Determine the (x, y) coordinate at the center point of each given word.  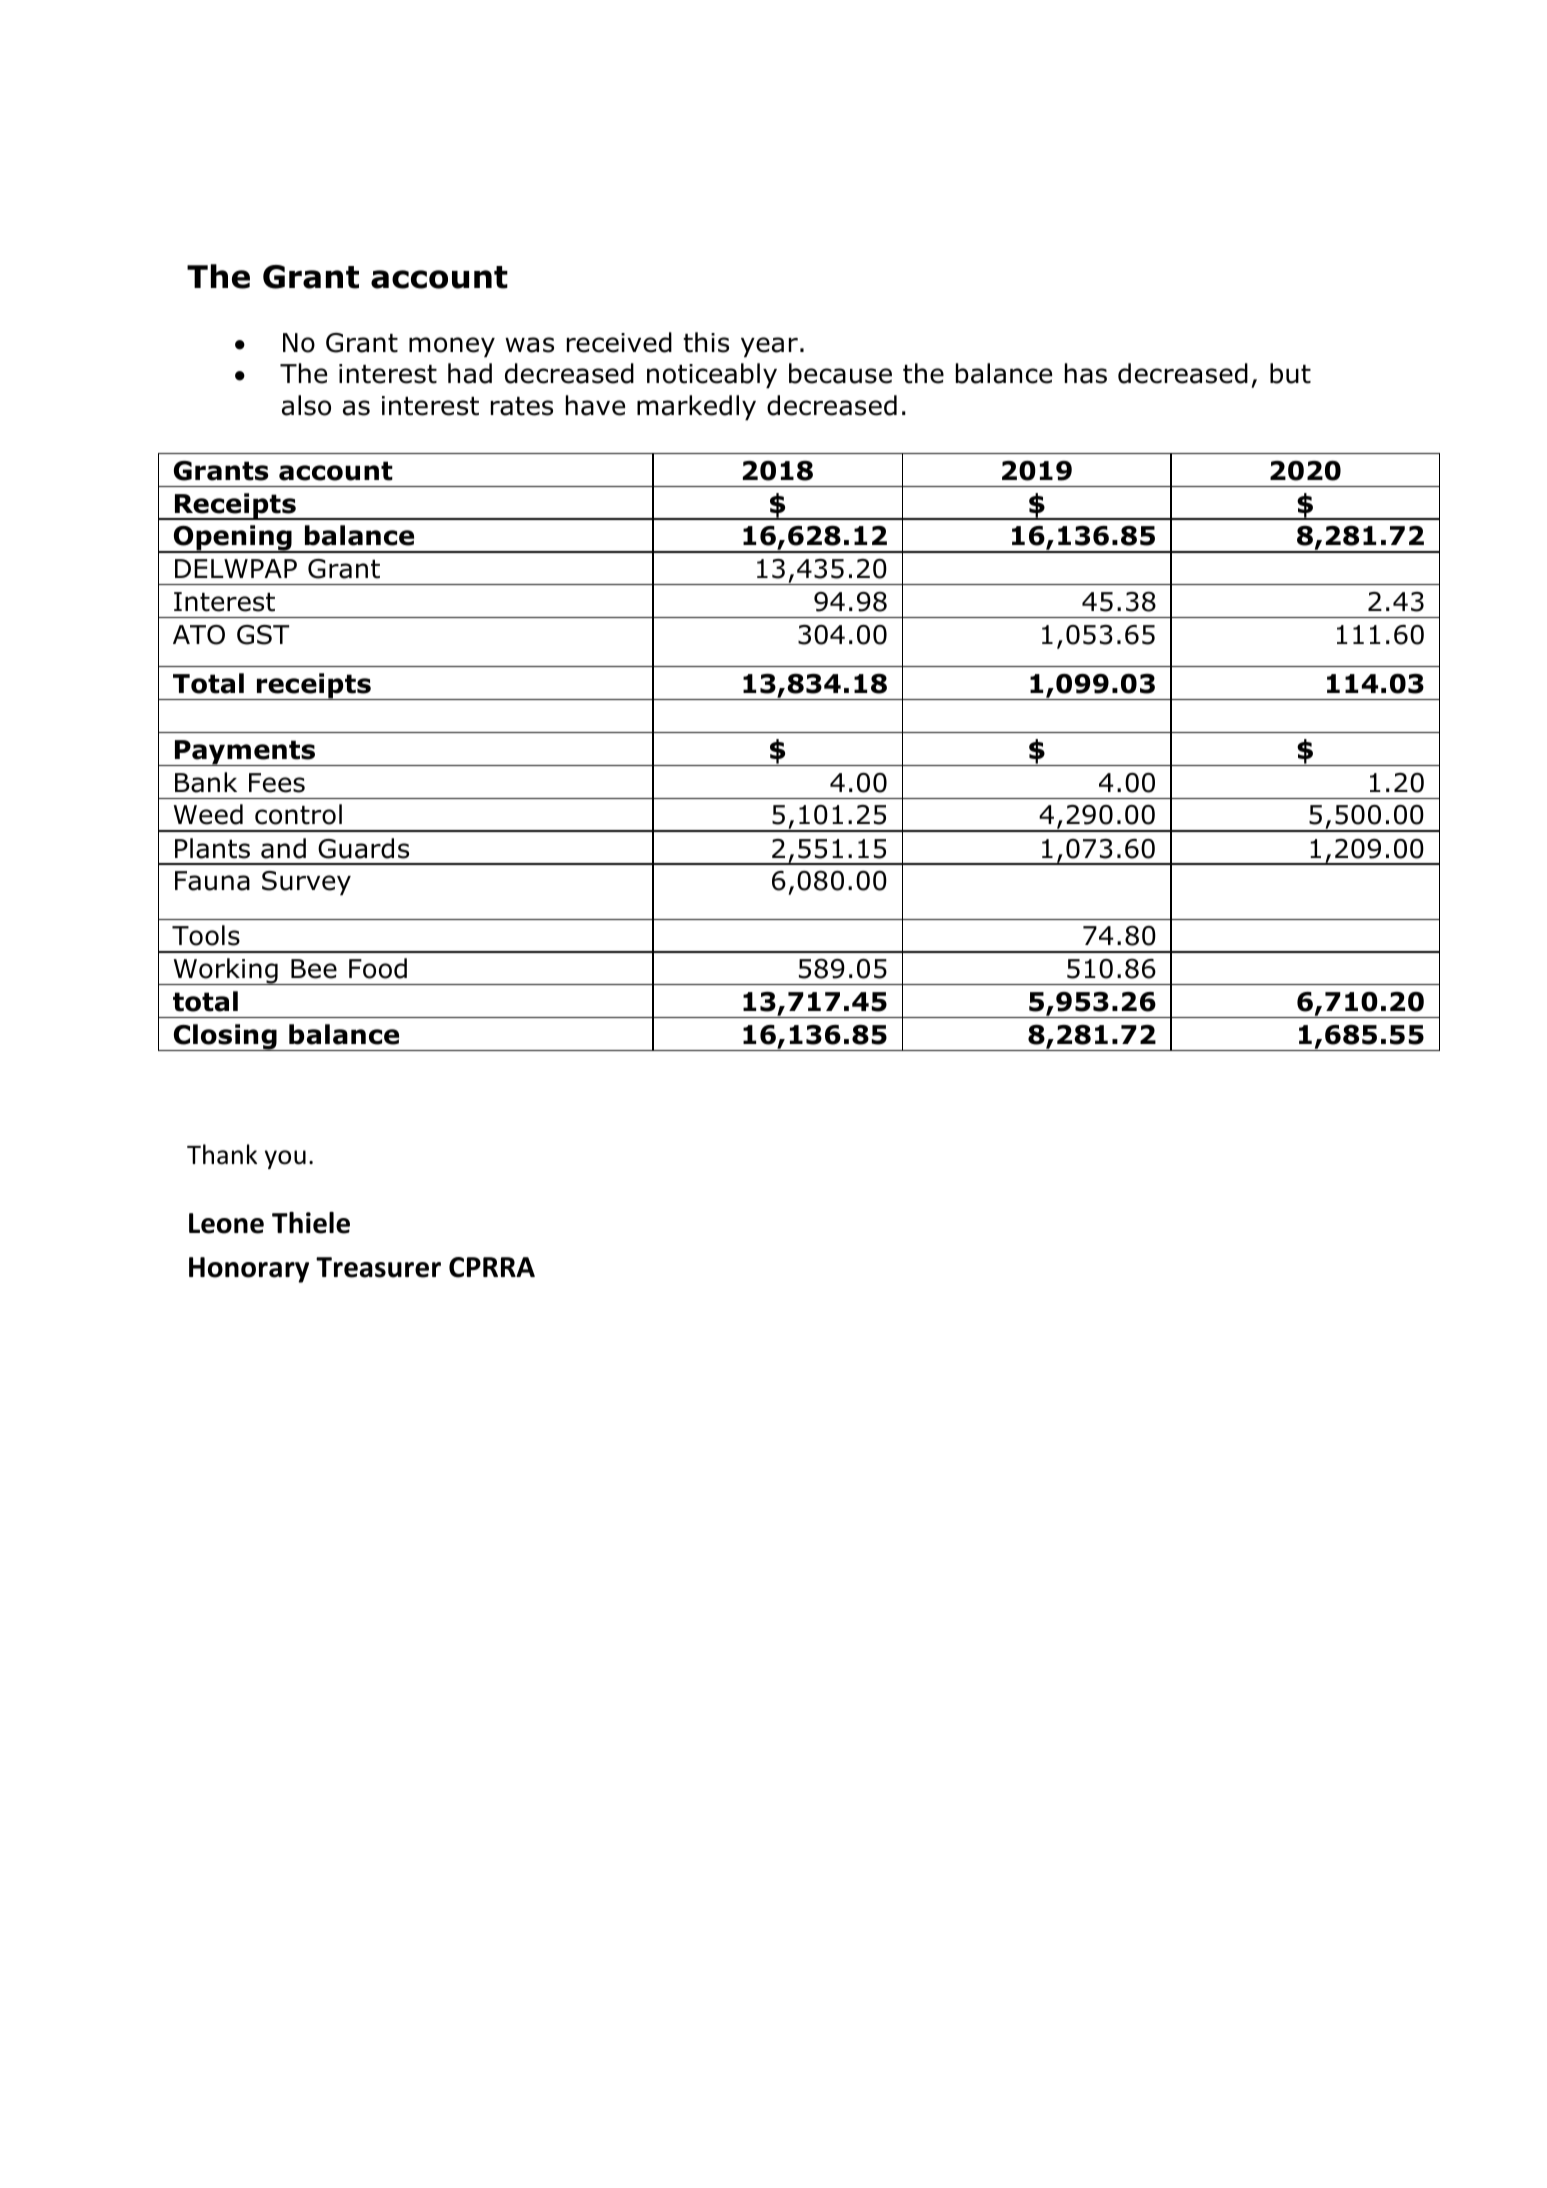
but (1290, 373)
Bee (314, 969)
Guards (363, 848)
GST (263, 635)
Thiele (311, 1223)
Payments (245, 753)
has (1086, 373)
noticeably (712, 376)
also (306, 405)
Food (378, 968)
